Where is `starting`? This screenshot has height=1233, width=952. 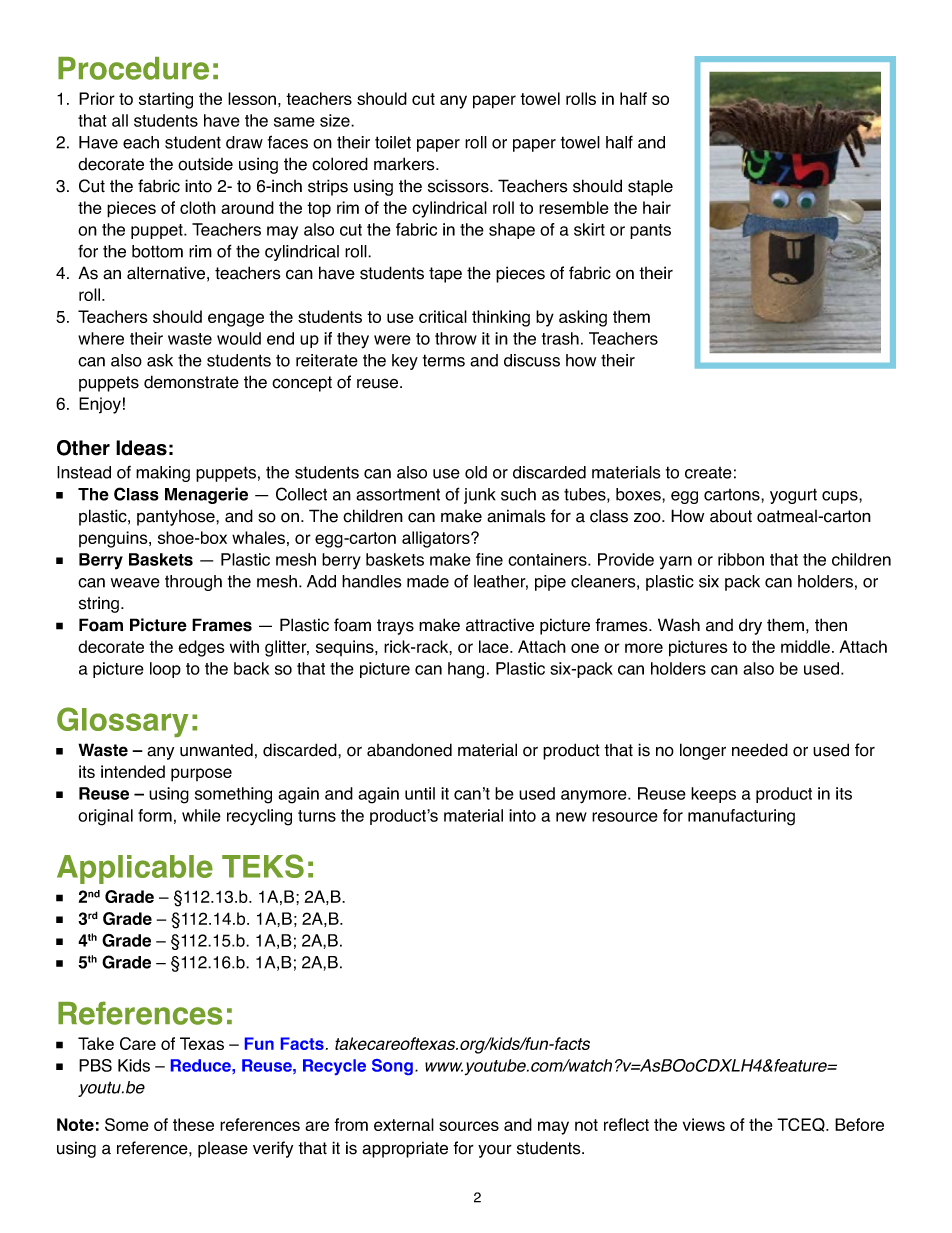 starting is located at coordinates (166, 100).
